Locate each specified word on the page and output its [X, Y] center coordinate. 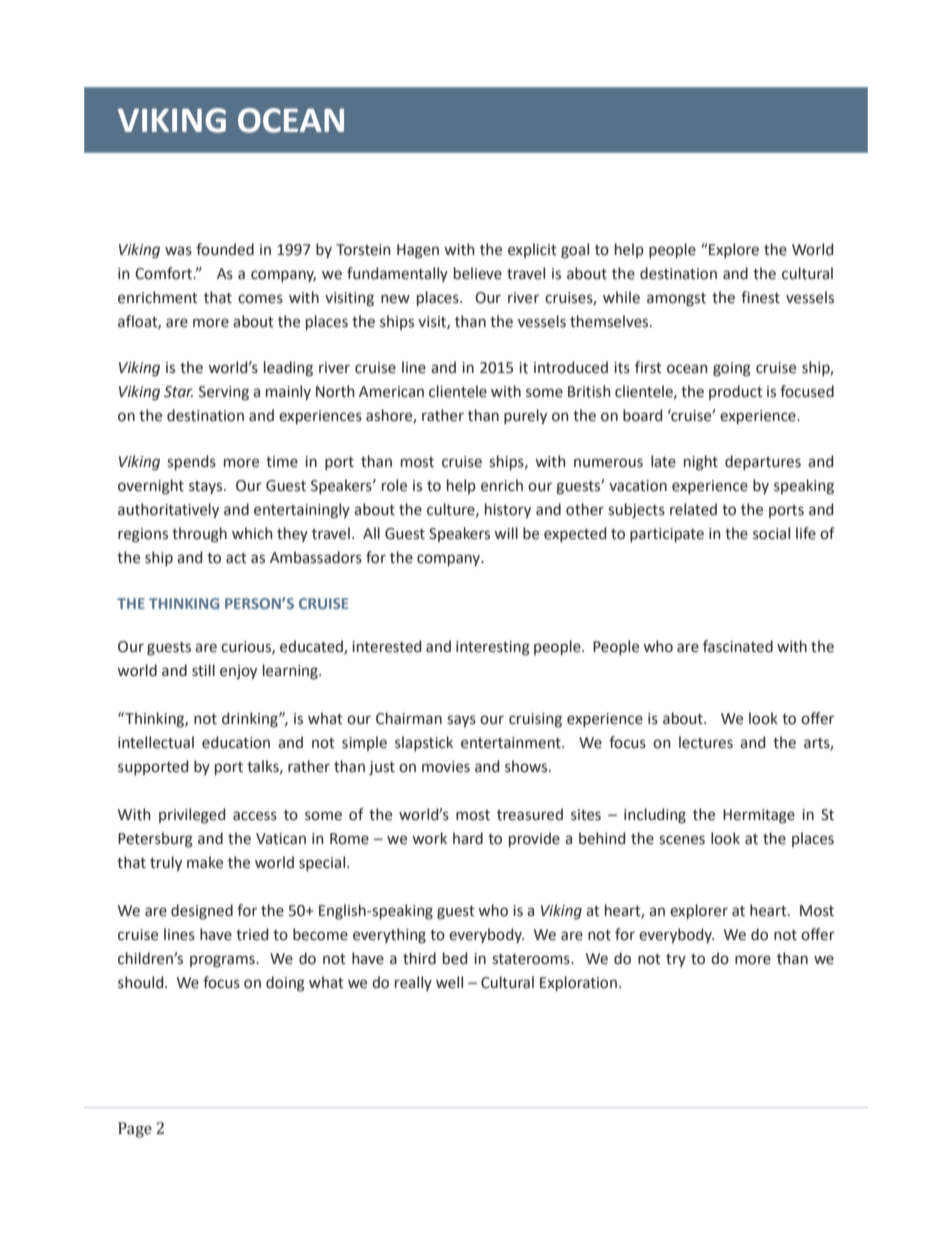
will [506, 533]
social [771, 533]
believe [478, 273]
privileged [192, 816]
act [236, 558]
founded [225, 249]
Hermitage [759, 816]
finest [760, 297]
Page [135, 1130]
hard [468, 838]
